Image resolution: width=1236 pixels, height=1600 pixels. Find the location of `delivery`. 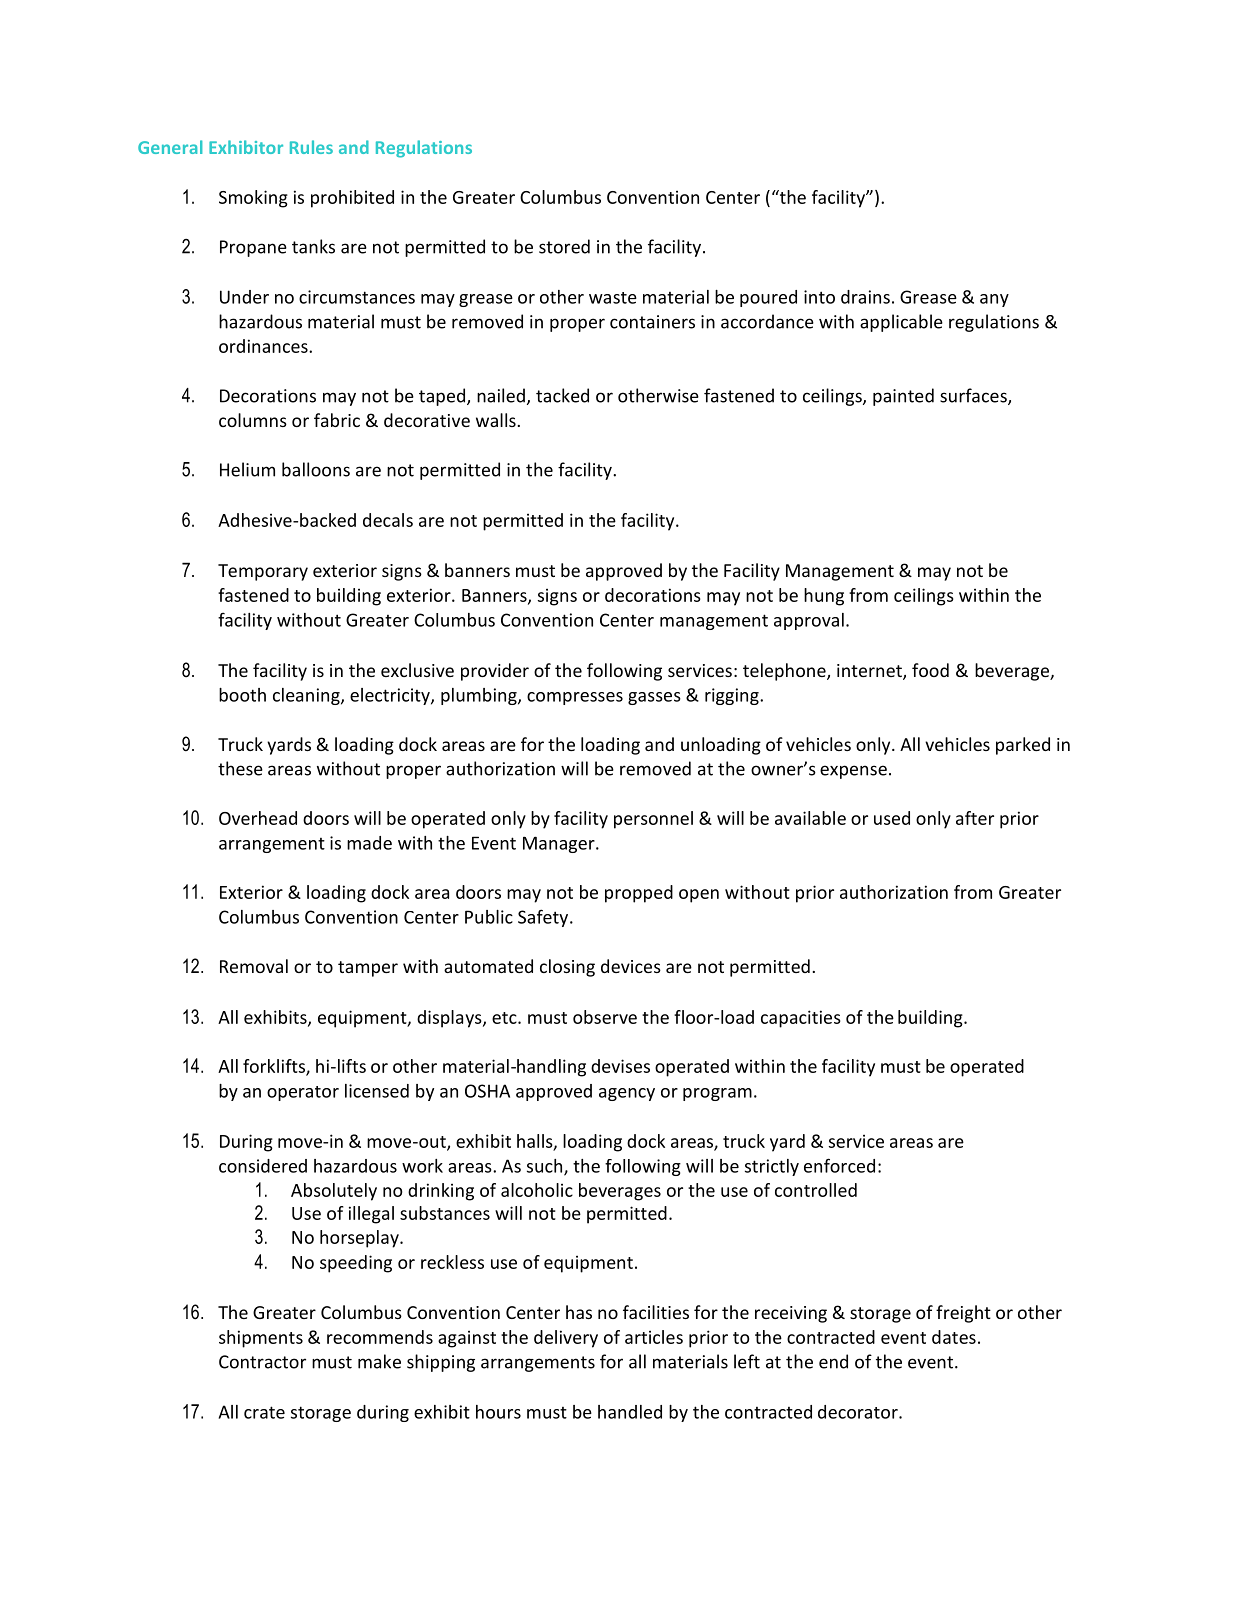

delivery is located at coordinates (566, 1339).
